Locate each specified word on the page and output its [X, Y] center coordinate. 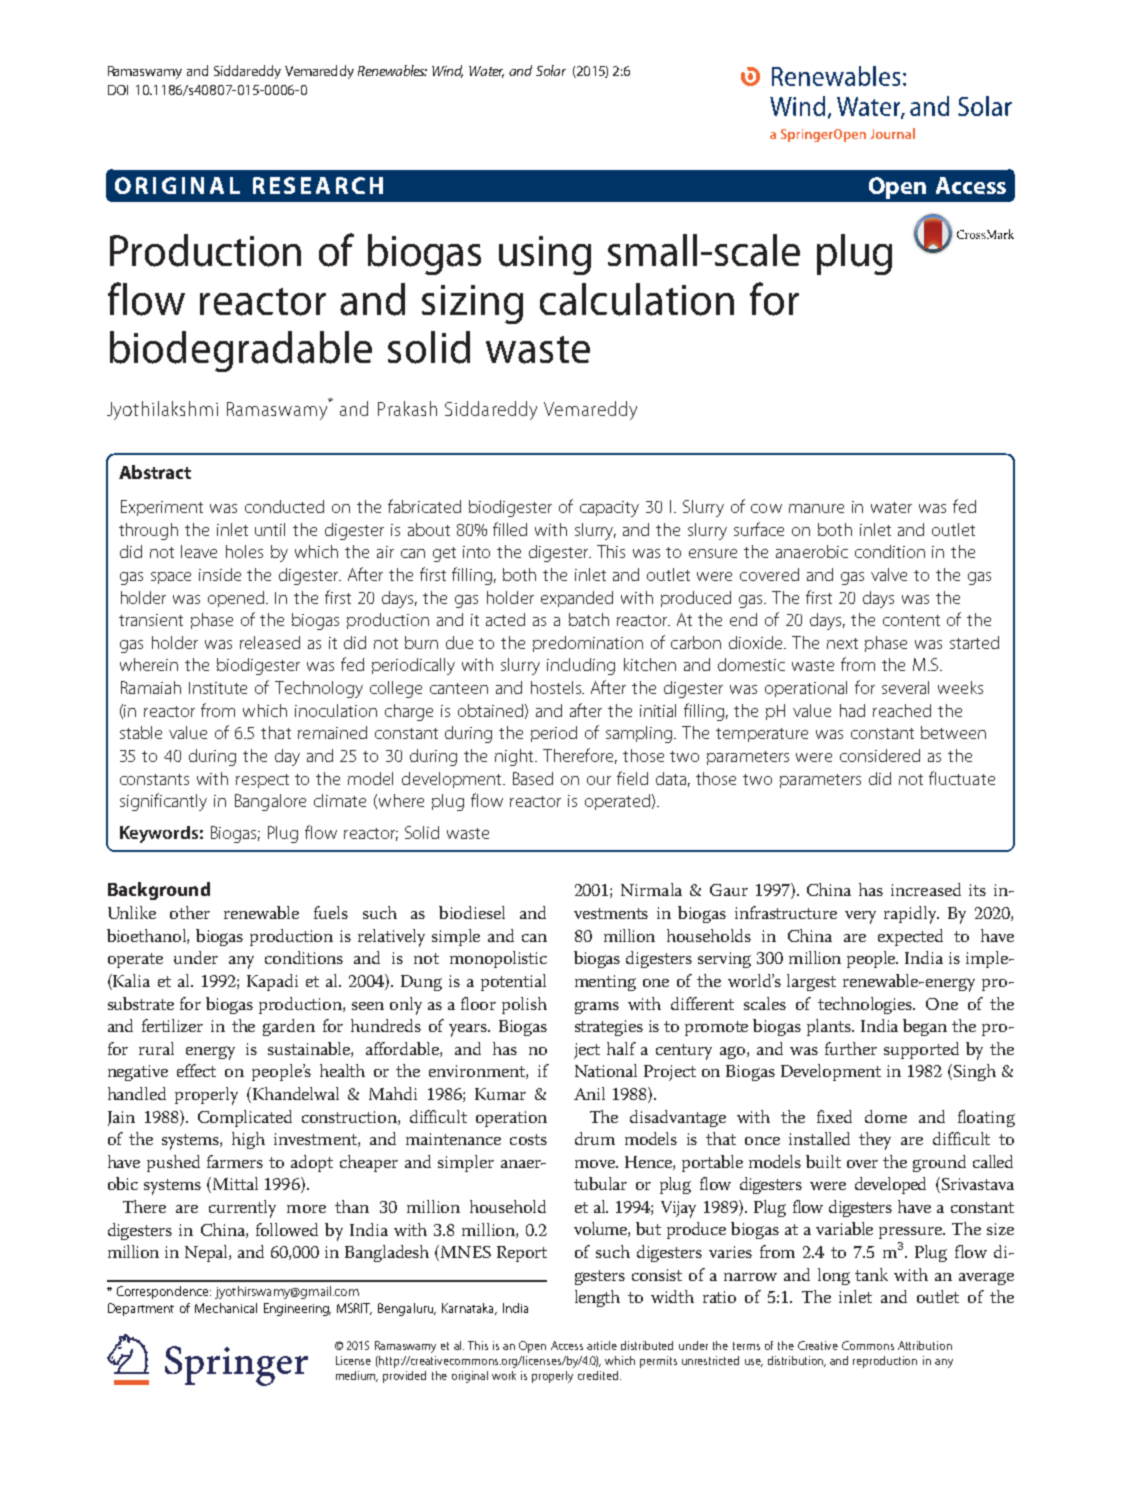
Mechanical [226, 1308]
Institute [218, 688]
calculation [637, 299]
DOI [118, 90]
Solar [551, 70]
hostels [557, 687]
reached [902, 710]
